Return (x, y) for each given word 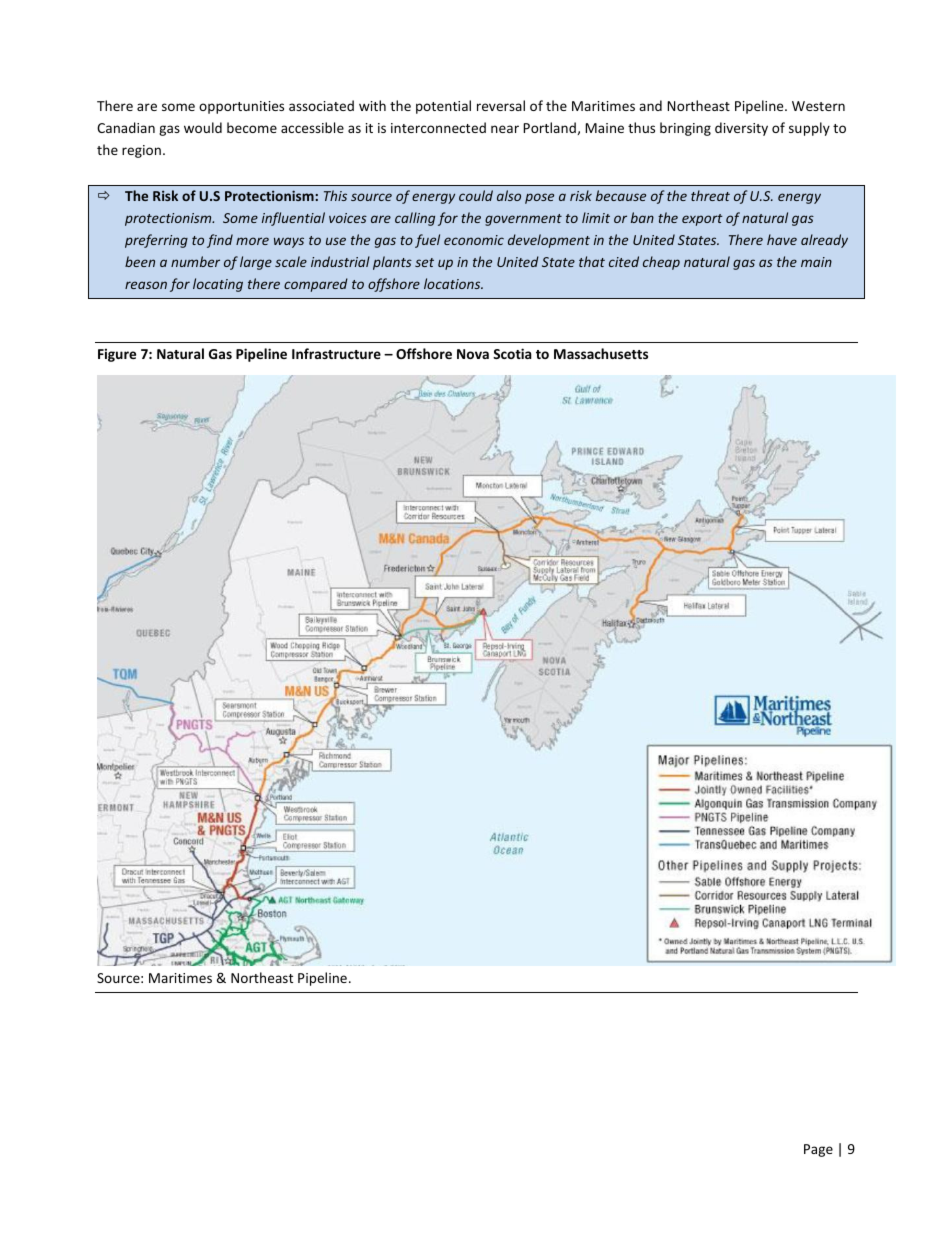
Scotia (512, 353)
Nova (473, 354)
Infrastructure (336, 353)
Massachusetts (601, 353)
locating (218, 285)
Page (818, 1150)
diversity (741, 129)
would (203, 127)
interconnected (438, 127)
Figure (117, 355)
